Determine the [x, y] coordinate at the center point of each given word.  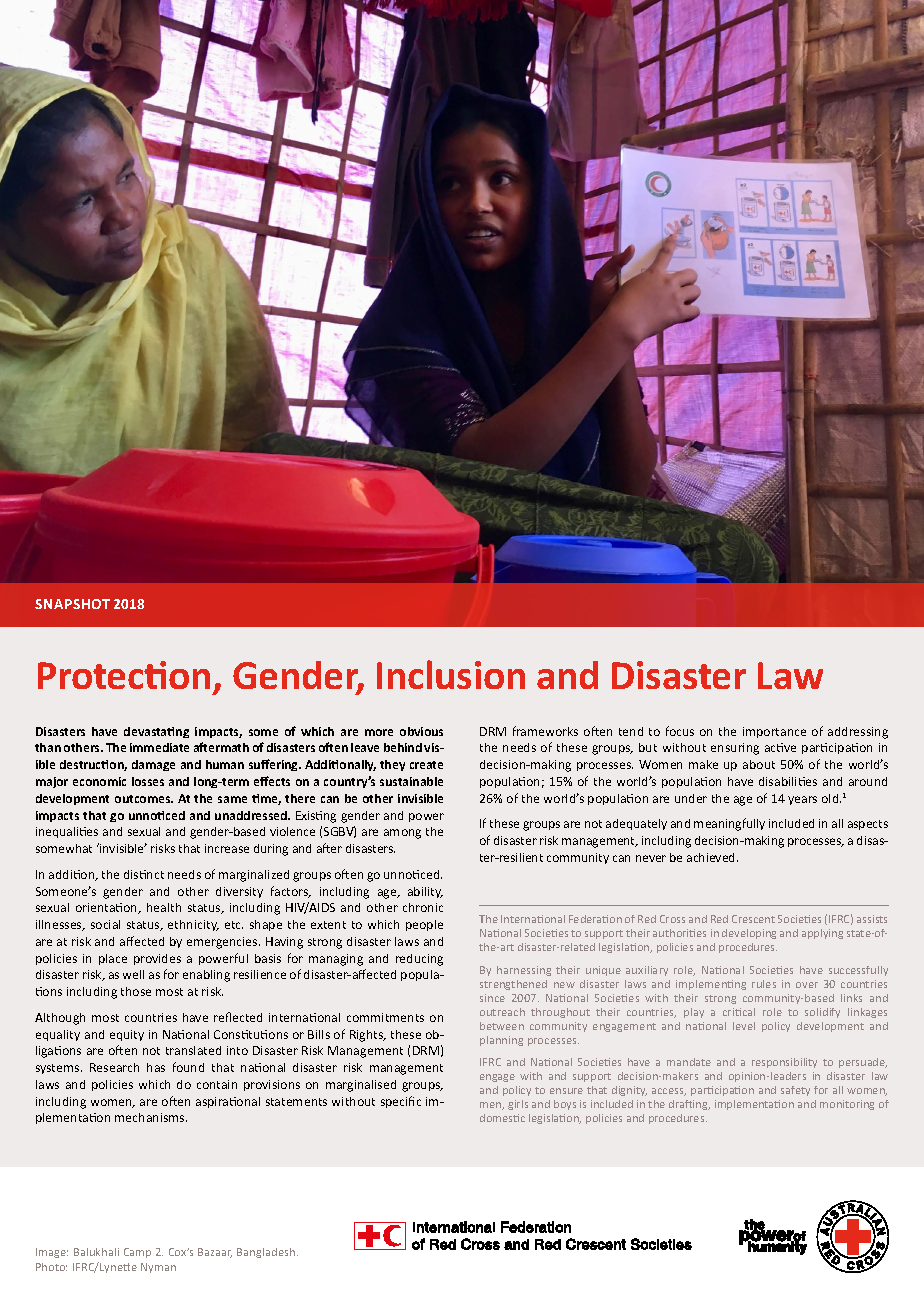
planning [501, 1041]
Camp [137, 1253]
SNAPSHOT [72, 604]
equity [127, 1035]
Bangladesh [267, 1253]
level [744, 1026]
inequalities [67, 832]
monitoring [847, 1105]
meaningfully [729, 824]
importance [774, 732]
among [402, 834]
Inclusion [451, 674]
